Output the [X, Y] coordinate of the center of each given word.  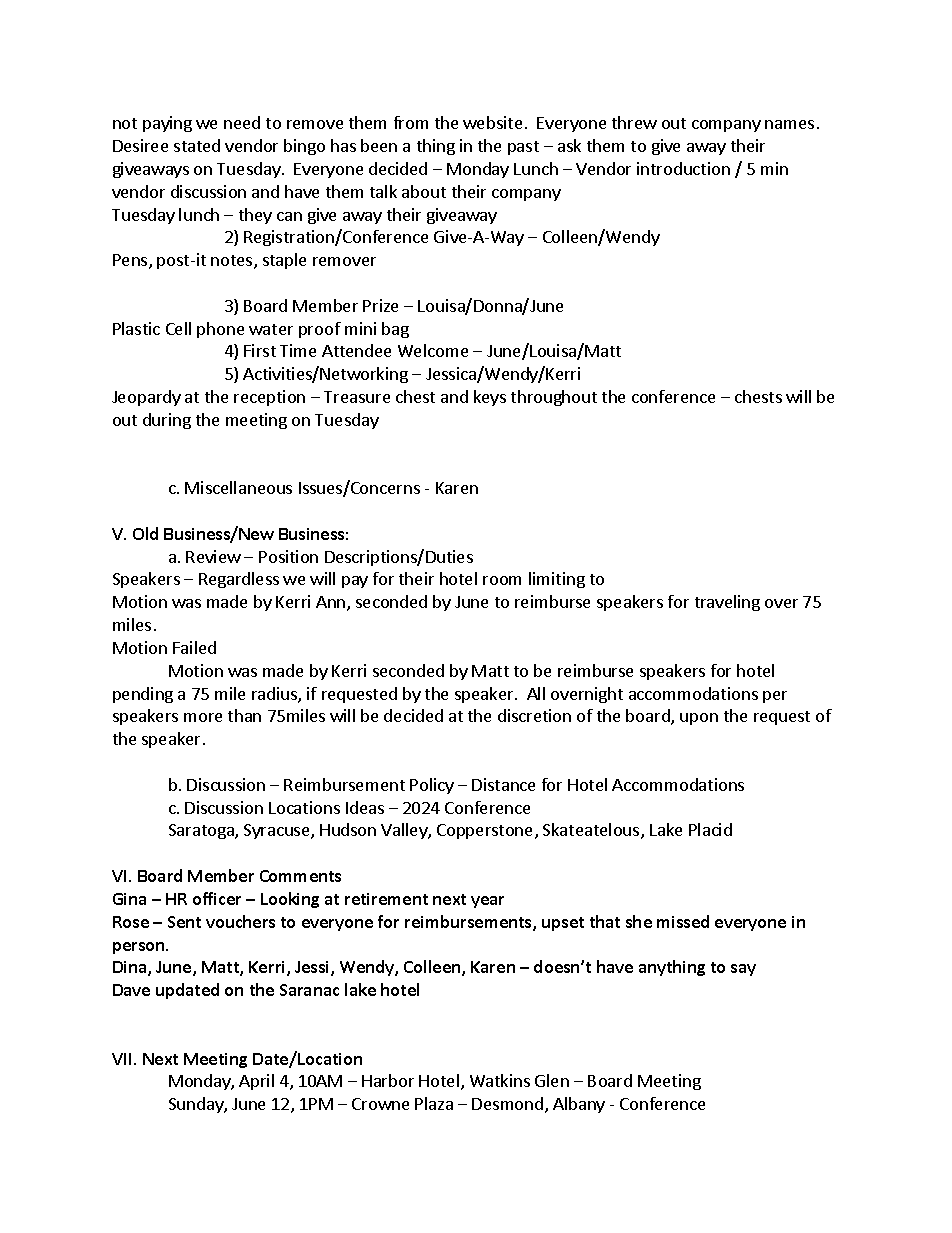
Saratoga [202, 831]
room [502, 580]
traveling [727, 603]
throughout [554, 398]
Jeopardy [146, 398]
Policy [432, 786]
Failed [194, 647]
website [492, 122]
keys [490, 398]
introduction [683, 168]
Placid [710, 829]
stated [197, 145]
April [256, 1082]
